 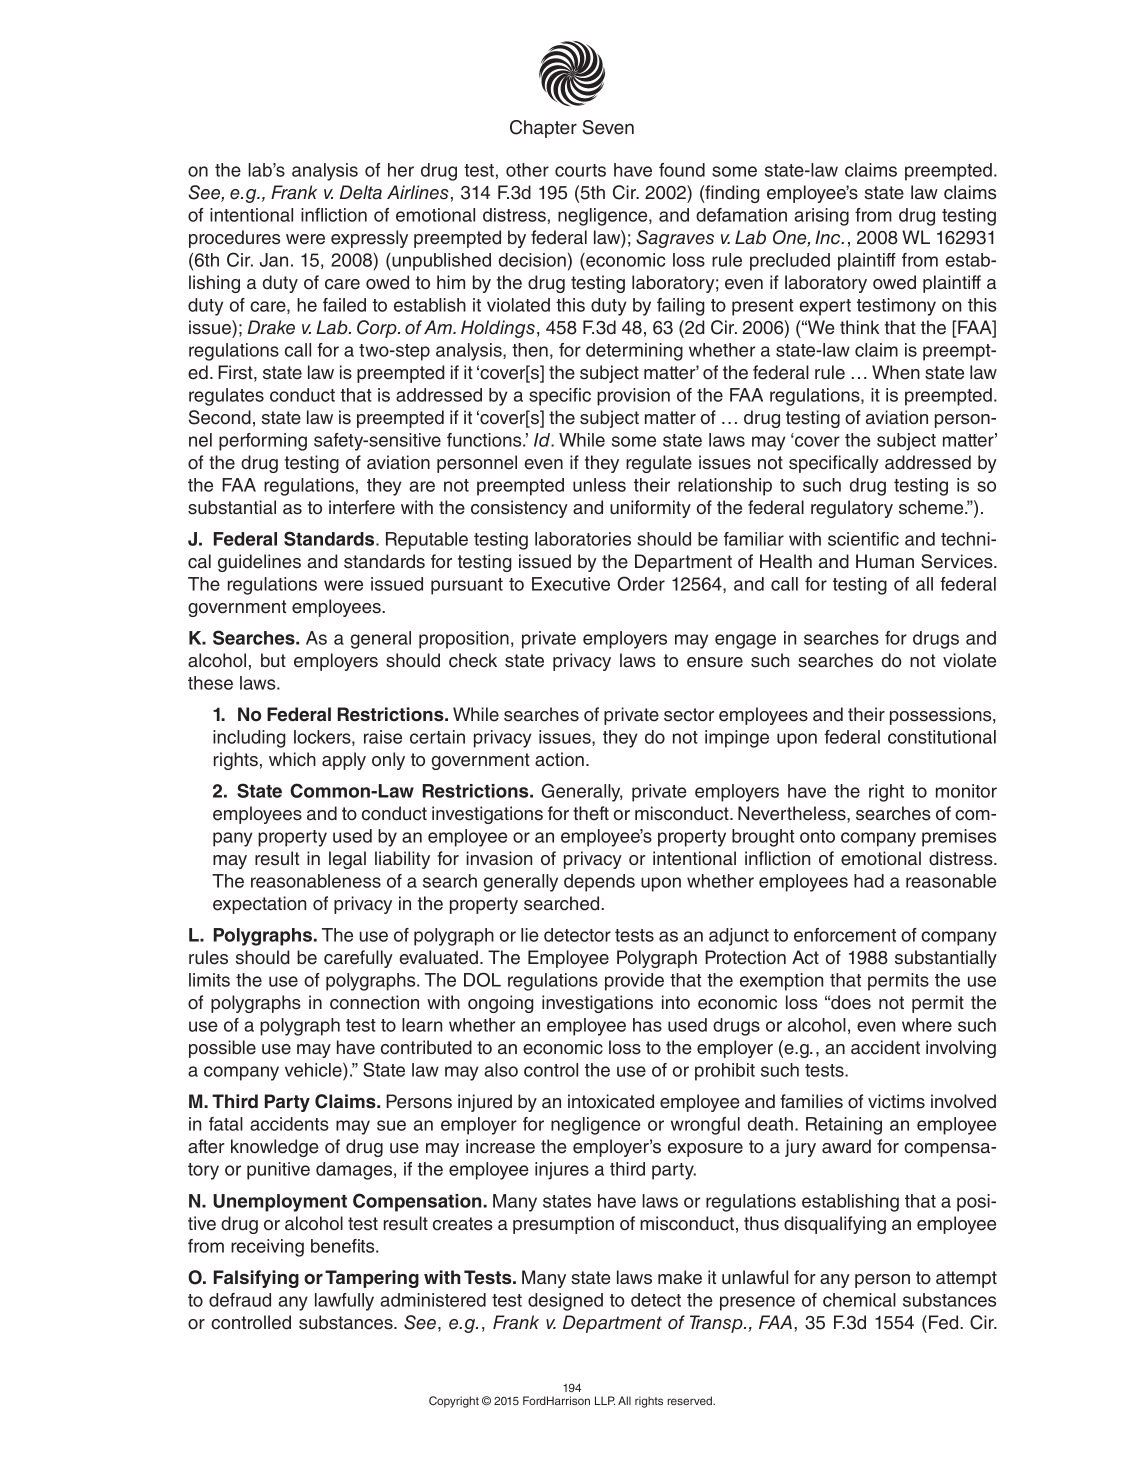 I want to click on Human, so click(x=885, y=561).
